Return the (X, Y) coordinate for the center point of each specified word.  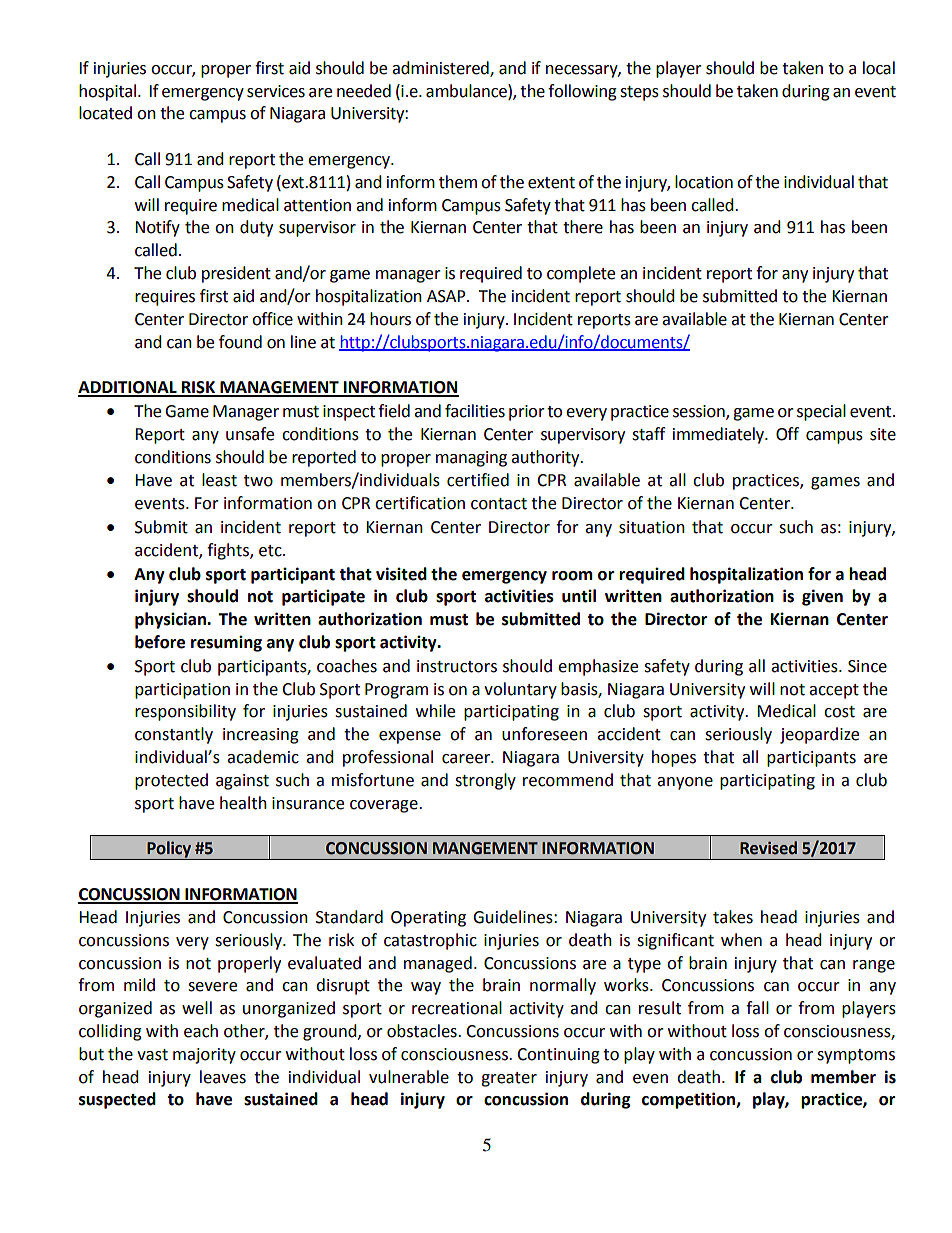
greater (509, 1079)
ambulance (467, 91)
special (821, 412)
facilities (475, 411)
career (467, 759)
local (879, 68)
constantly (174, 735)
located (105, 113)
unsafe (250, 434)
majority (204, 1056)
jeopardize (819, 735)
